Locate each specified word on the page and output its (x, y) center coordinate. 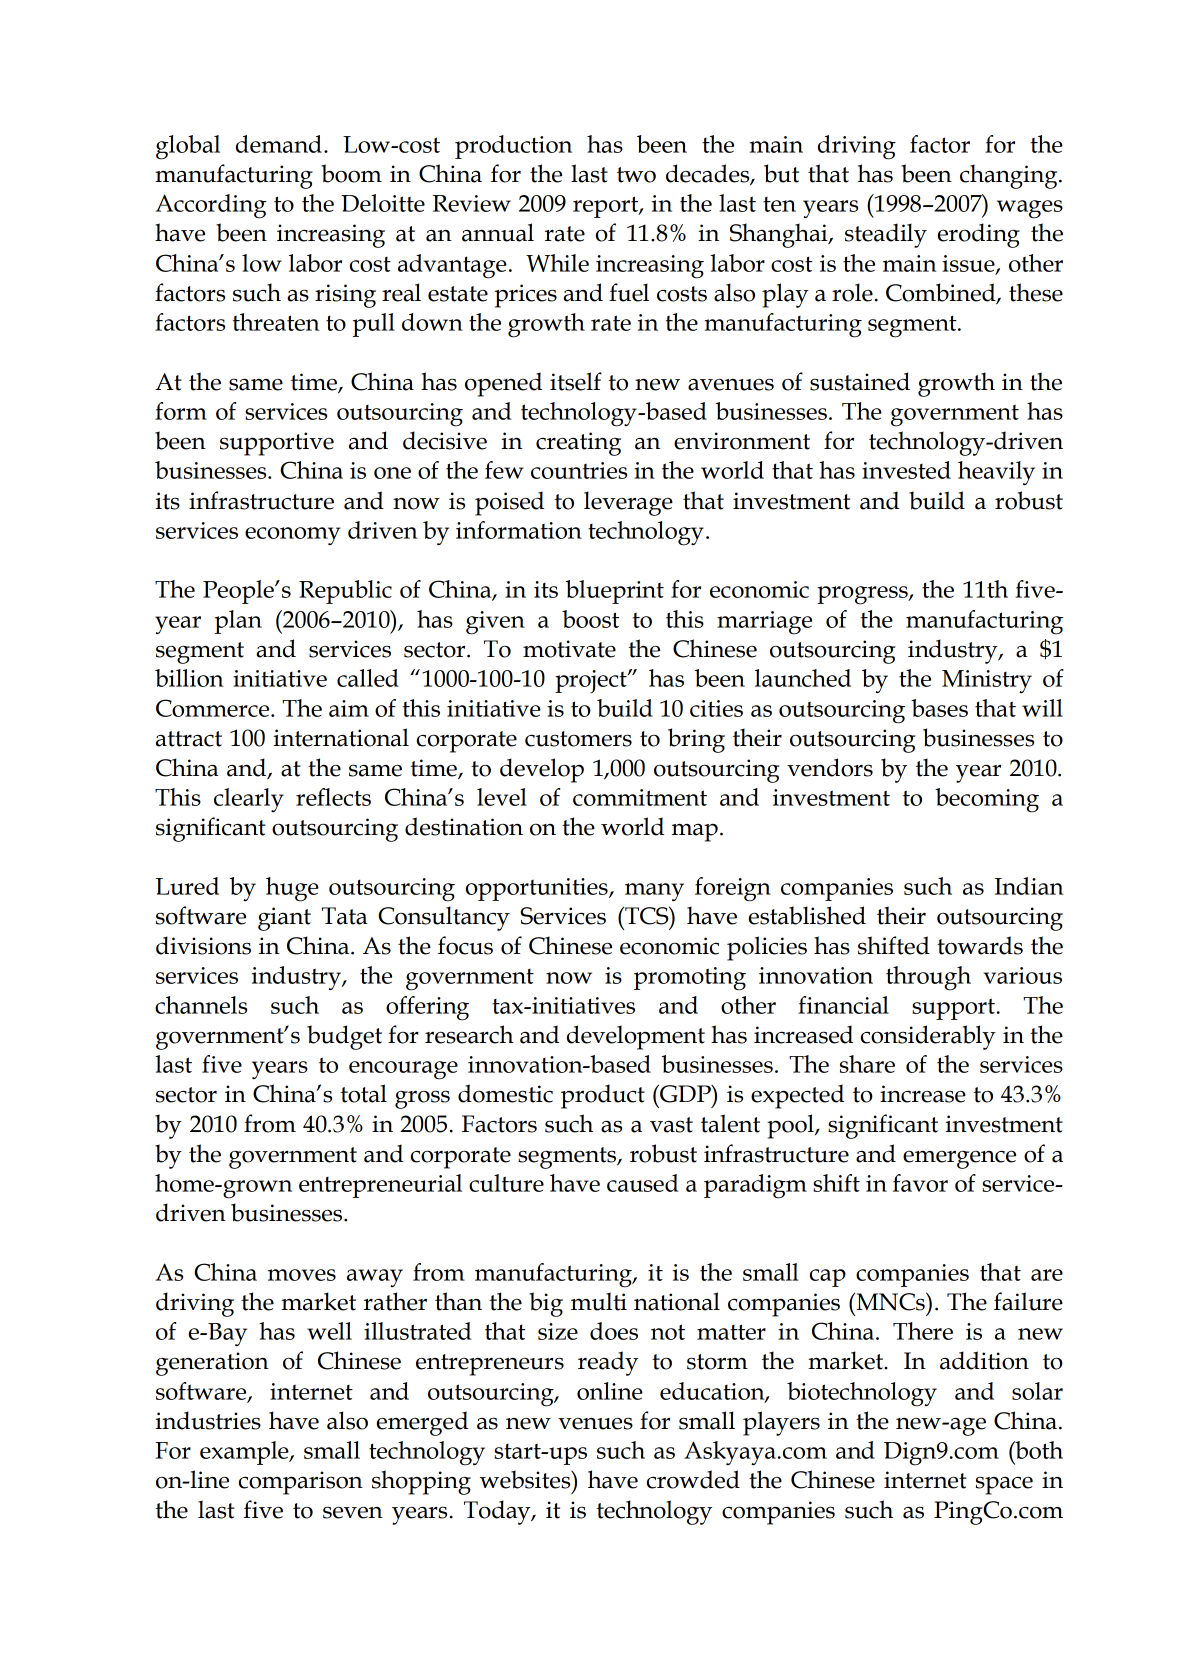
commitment (640, 797)
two (636, 175)
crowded (693, 1479)
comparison (301, 1483)
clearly (249, 800)
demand (279, 144)
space (1004, 1485)
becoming (987, 800)
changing (1010, 176)
